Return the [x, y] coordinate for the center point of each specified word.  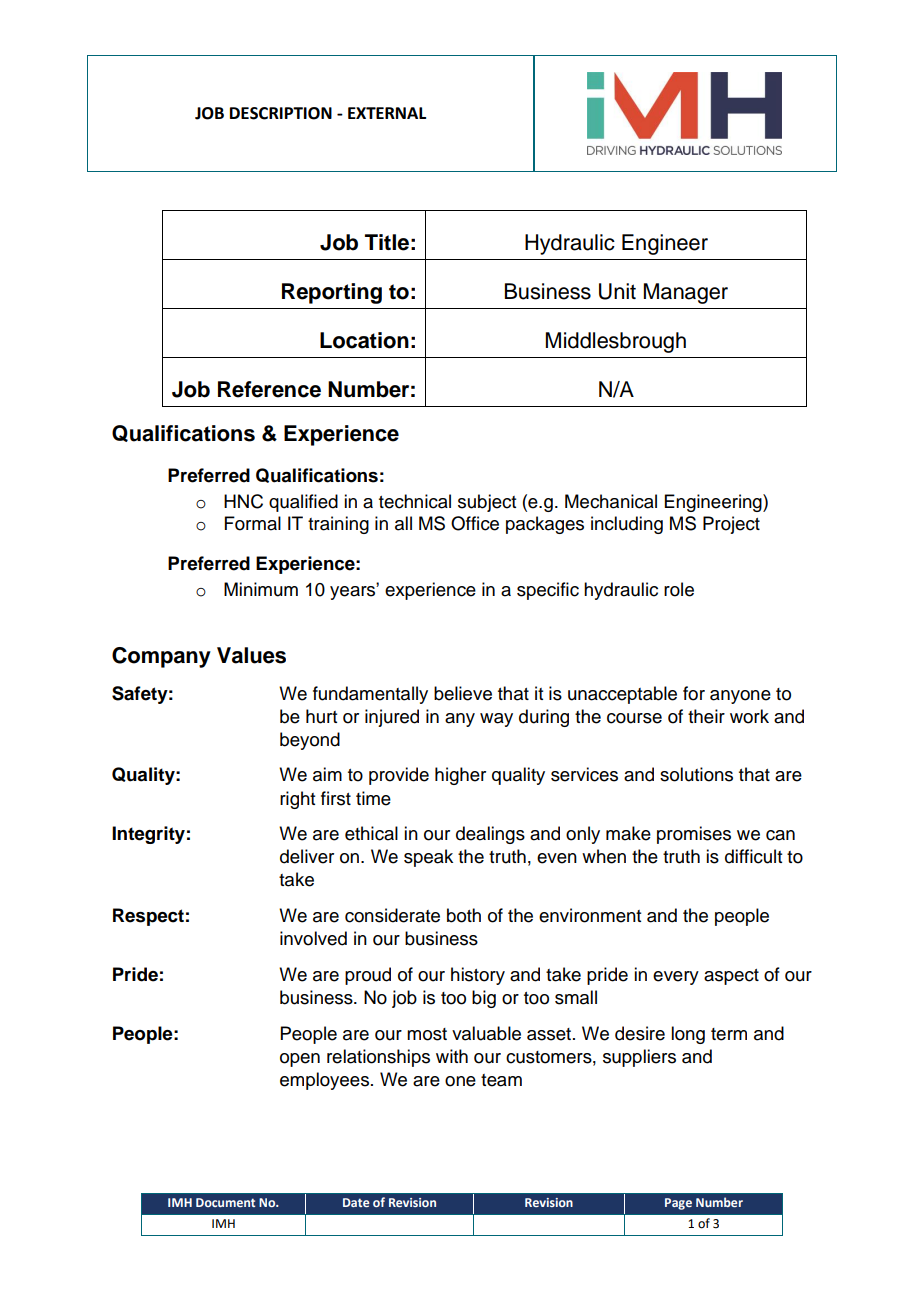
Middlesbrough [616, 342]
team [501, 1080]
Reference [269, 389]
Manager [686, 293]
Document [225, 1202]
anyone [740, 697]
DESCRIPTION [281, 113]
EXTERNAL [387, 113]
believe [463, 693]
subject [487, 503]
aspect [731, 977]
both [464, 915]
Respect [148, 917]
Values [251, 655]
